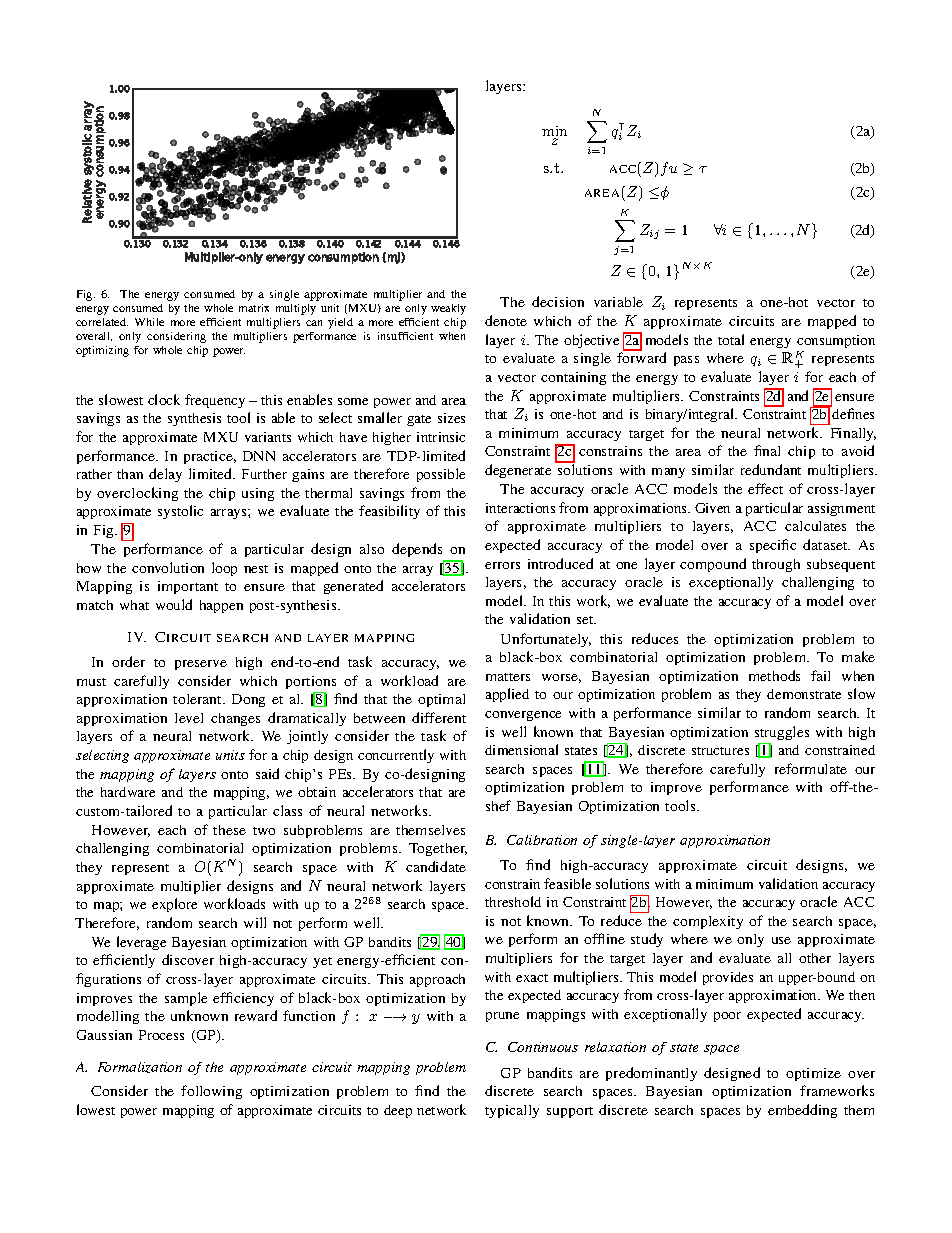 The image size is (952, 1233). Describe the element at coordinates (199, 699) in the screenshot. I see `tolerant` at that location.
